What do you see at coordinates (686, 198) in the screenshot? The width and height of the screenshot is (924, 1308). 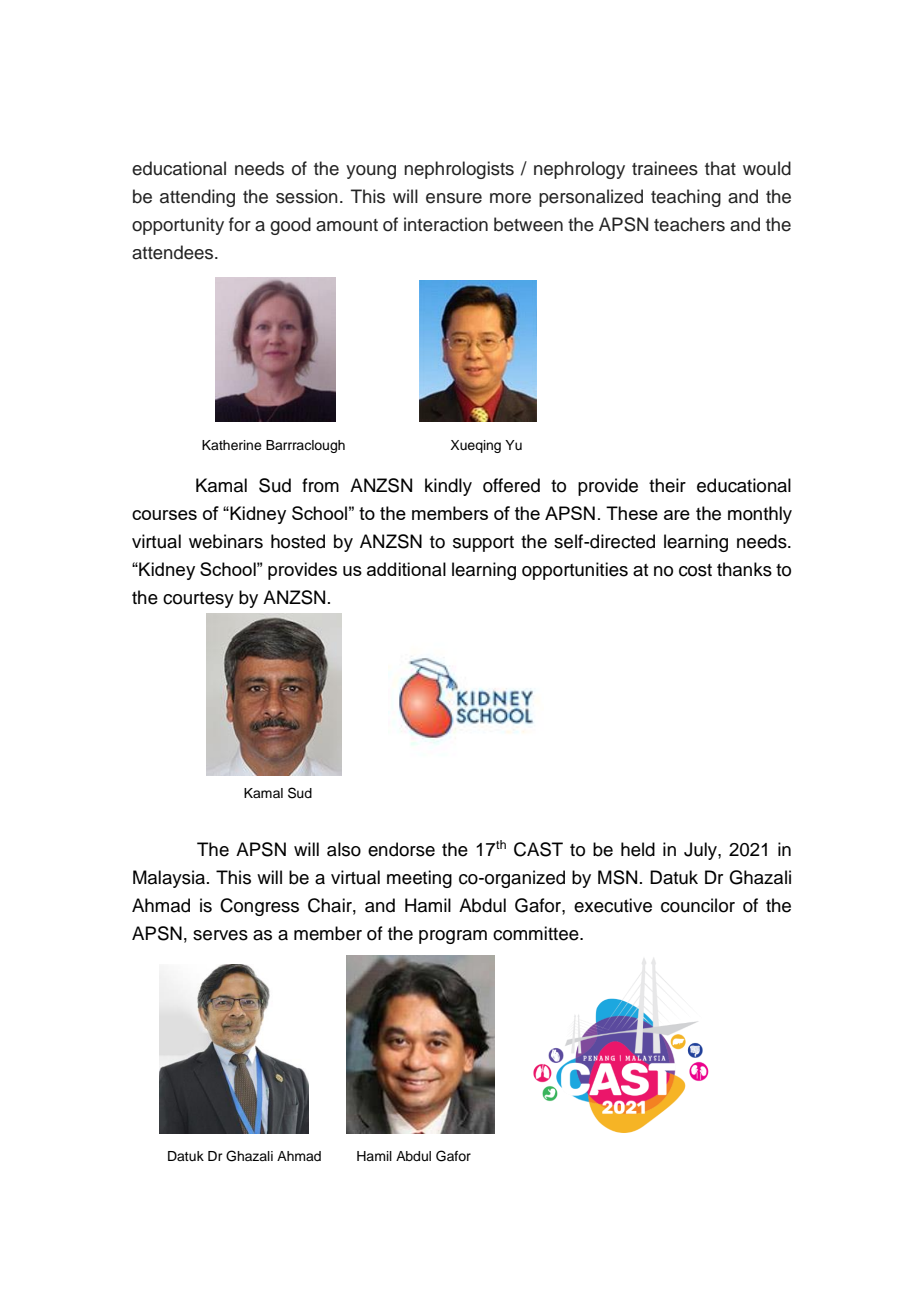 I see `teaching` at bounding box center [686, 198].
